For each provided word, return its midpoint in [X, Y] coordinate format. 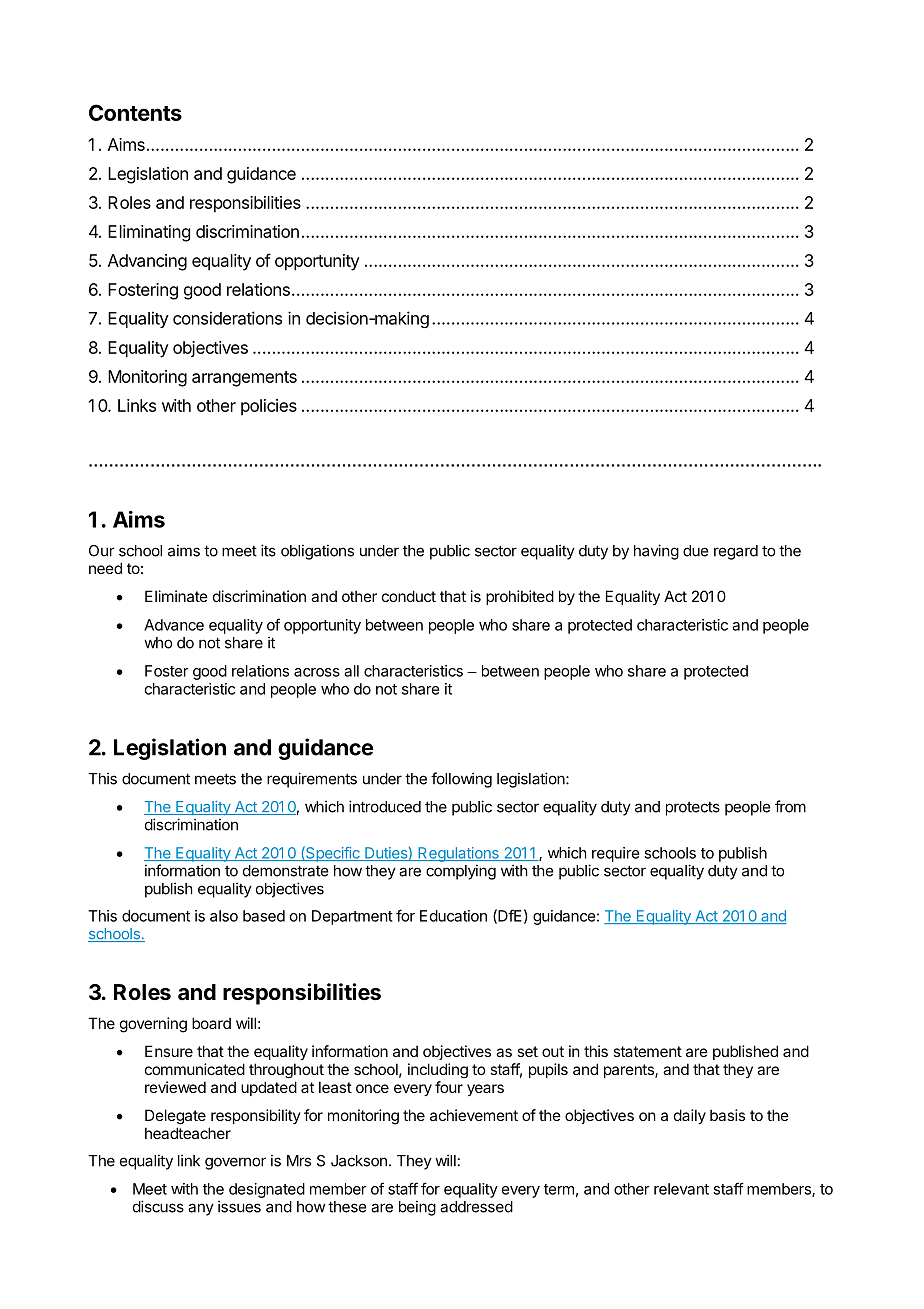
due [696, 551]
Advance [174, 625]
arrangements [244, 379]
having [656, 552]
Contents [135, 112]
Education [453, 916]
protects [693, 809]
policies [269, 407]
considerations [227, 318]
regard [736, 552]
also [224, 916]
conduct [409, 596]
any [201, 1209]
